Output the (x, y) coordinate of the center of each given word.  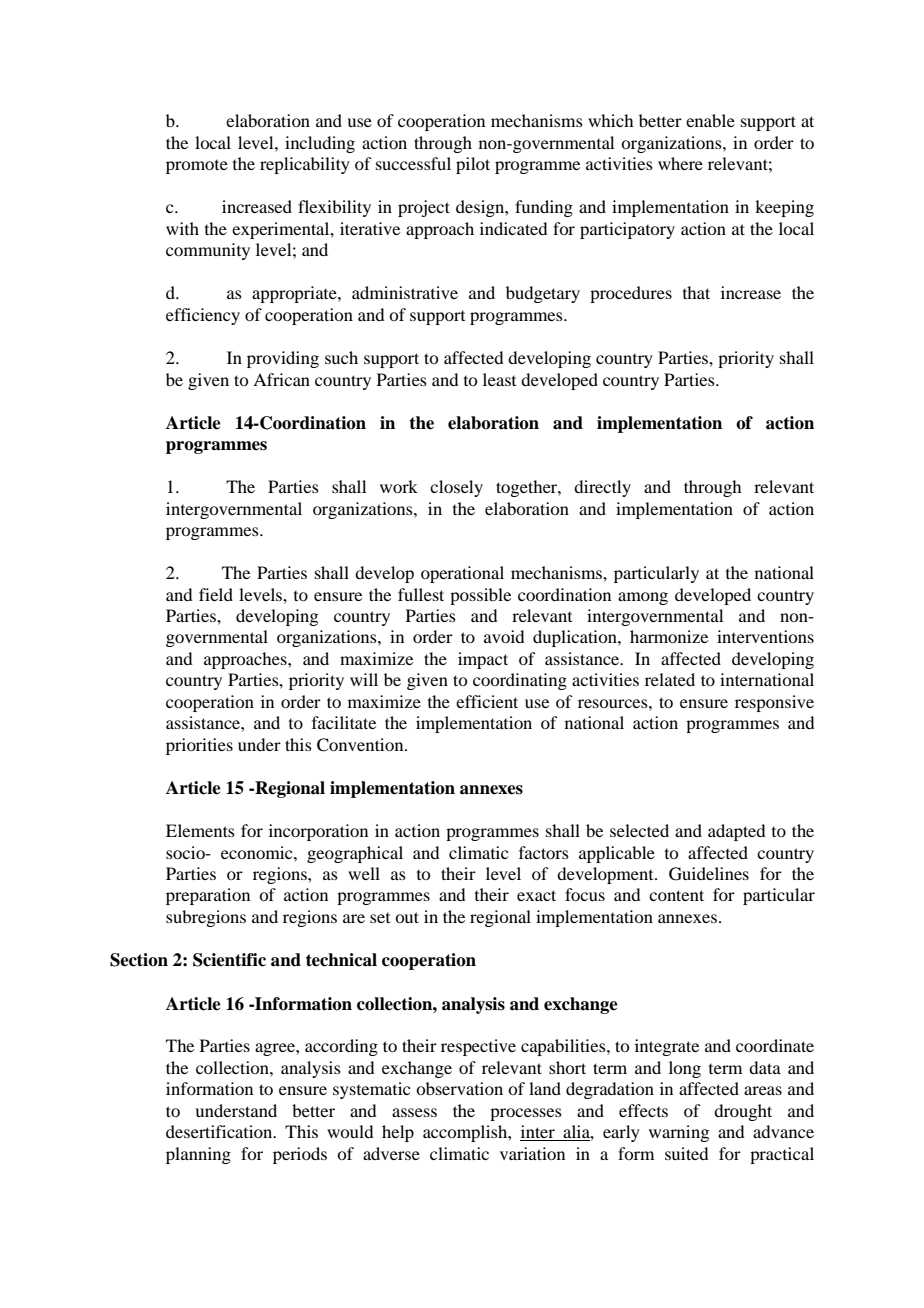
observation (459, 1088)
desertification (220, 1131)
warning (679, 1133)
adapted (736, 832)
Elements (200, 830)
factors (544, 852)
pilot (473, 165)
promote (197, 167)
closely (456, 488)
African (281, 379)
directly (602, 488)
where (680, 163)
